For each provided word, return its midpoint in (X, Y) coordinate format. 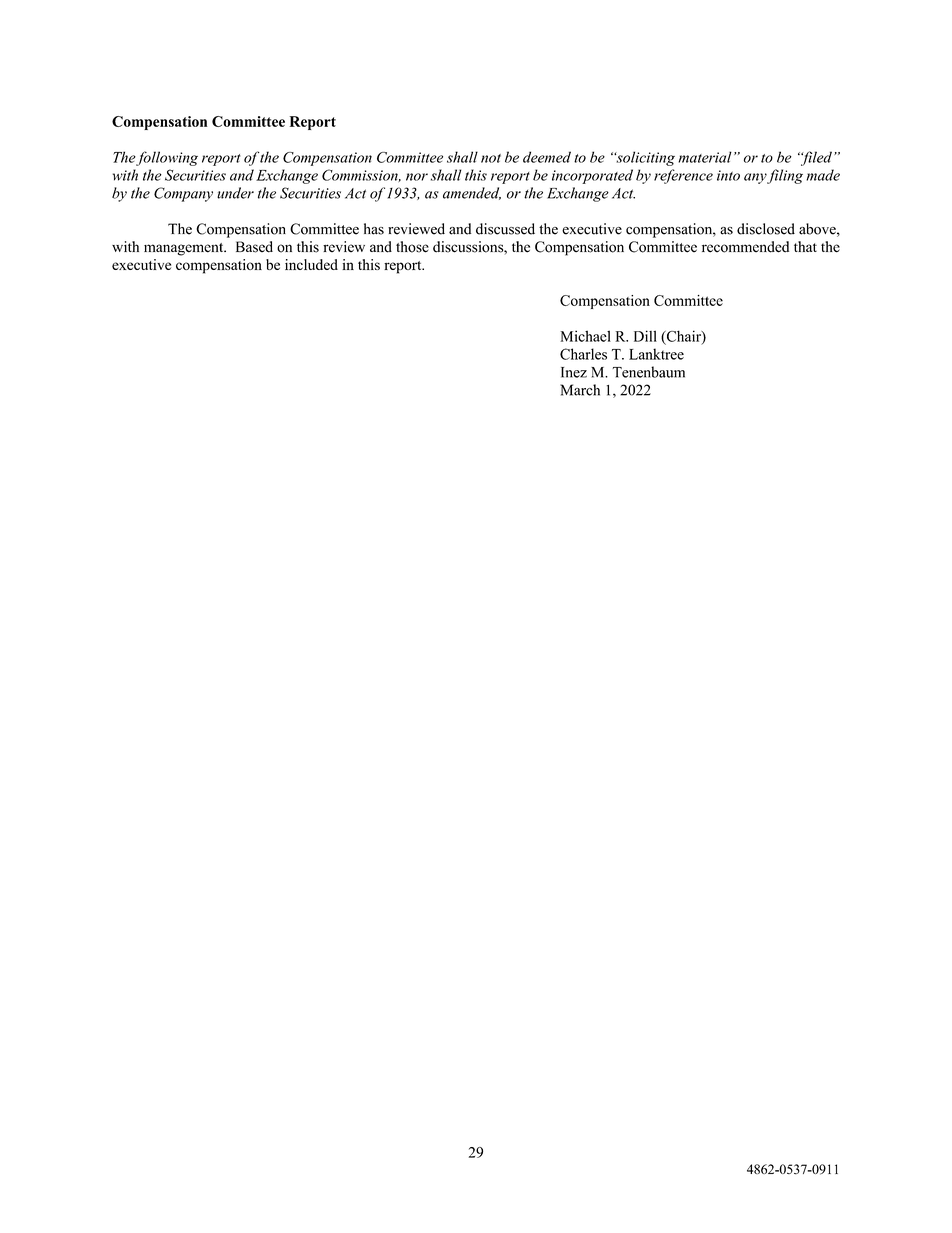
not (491, 158)
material (705, 157)
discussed (505, 229)
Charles (583, 354)
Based (254, 247)
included (311, 264)
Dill (645, 336)
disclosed (766, 229)
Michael (585, 336)
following (166, 158)
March (580, 390)
